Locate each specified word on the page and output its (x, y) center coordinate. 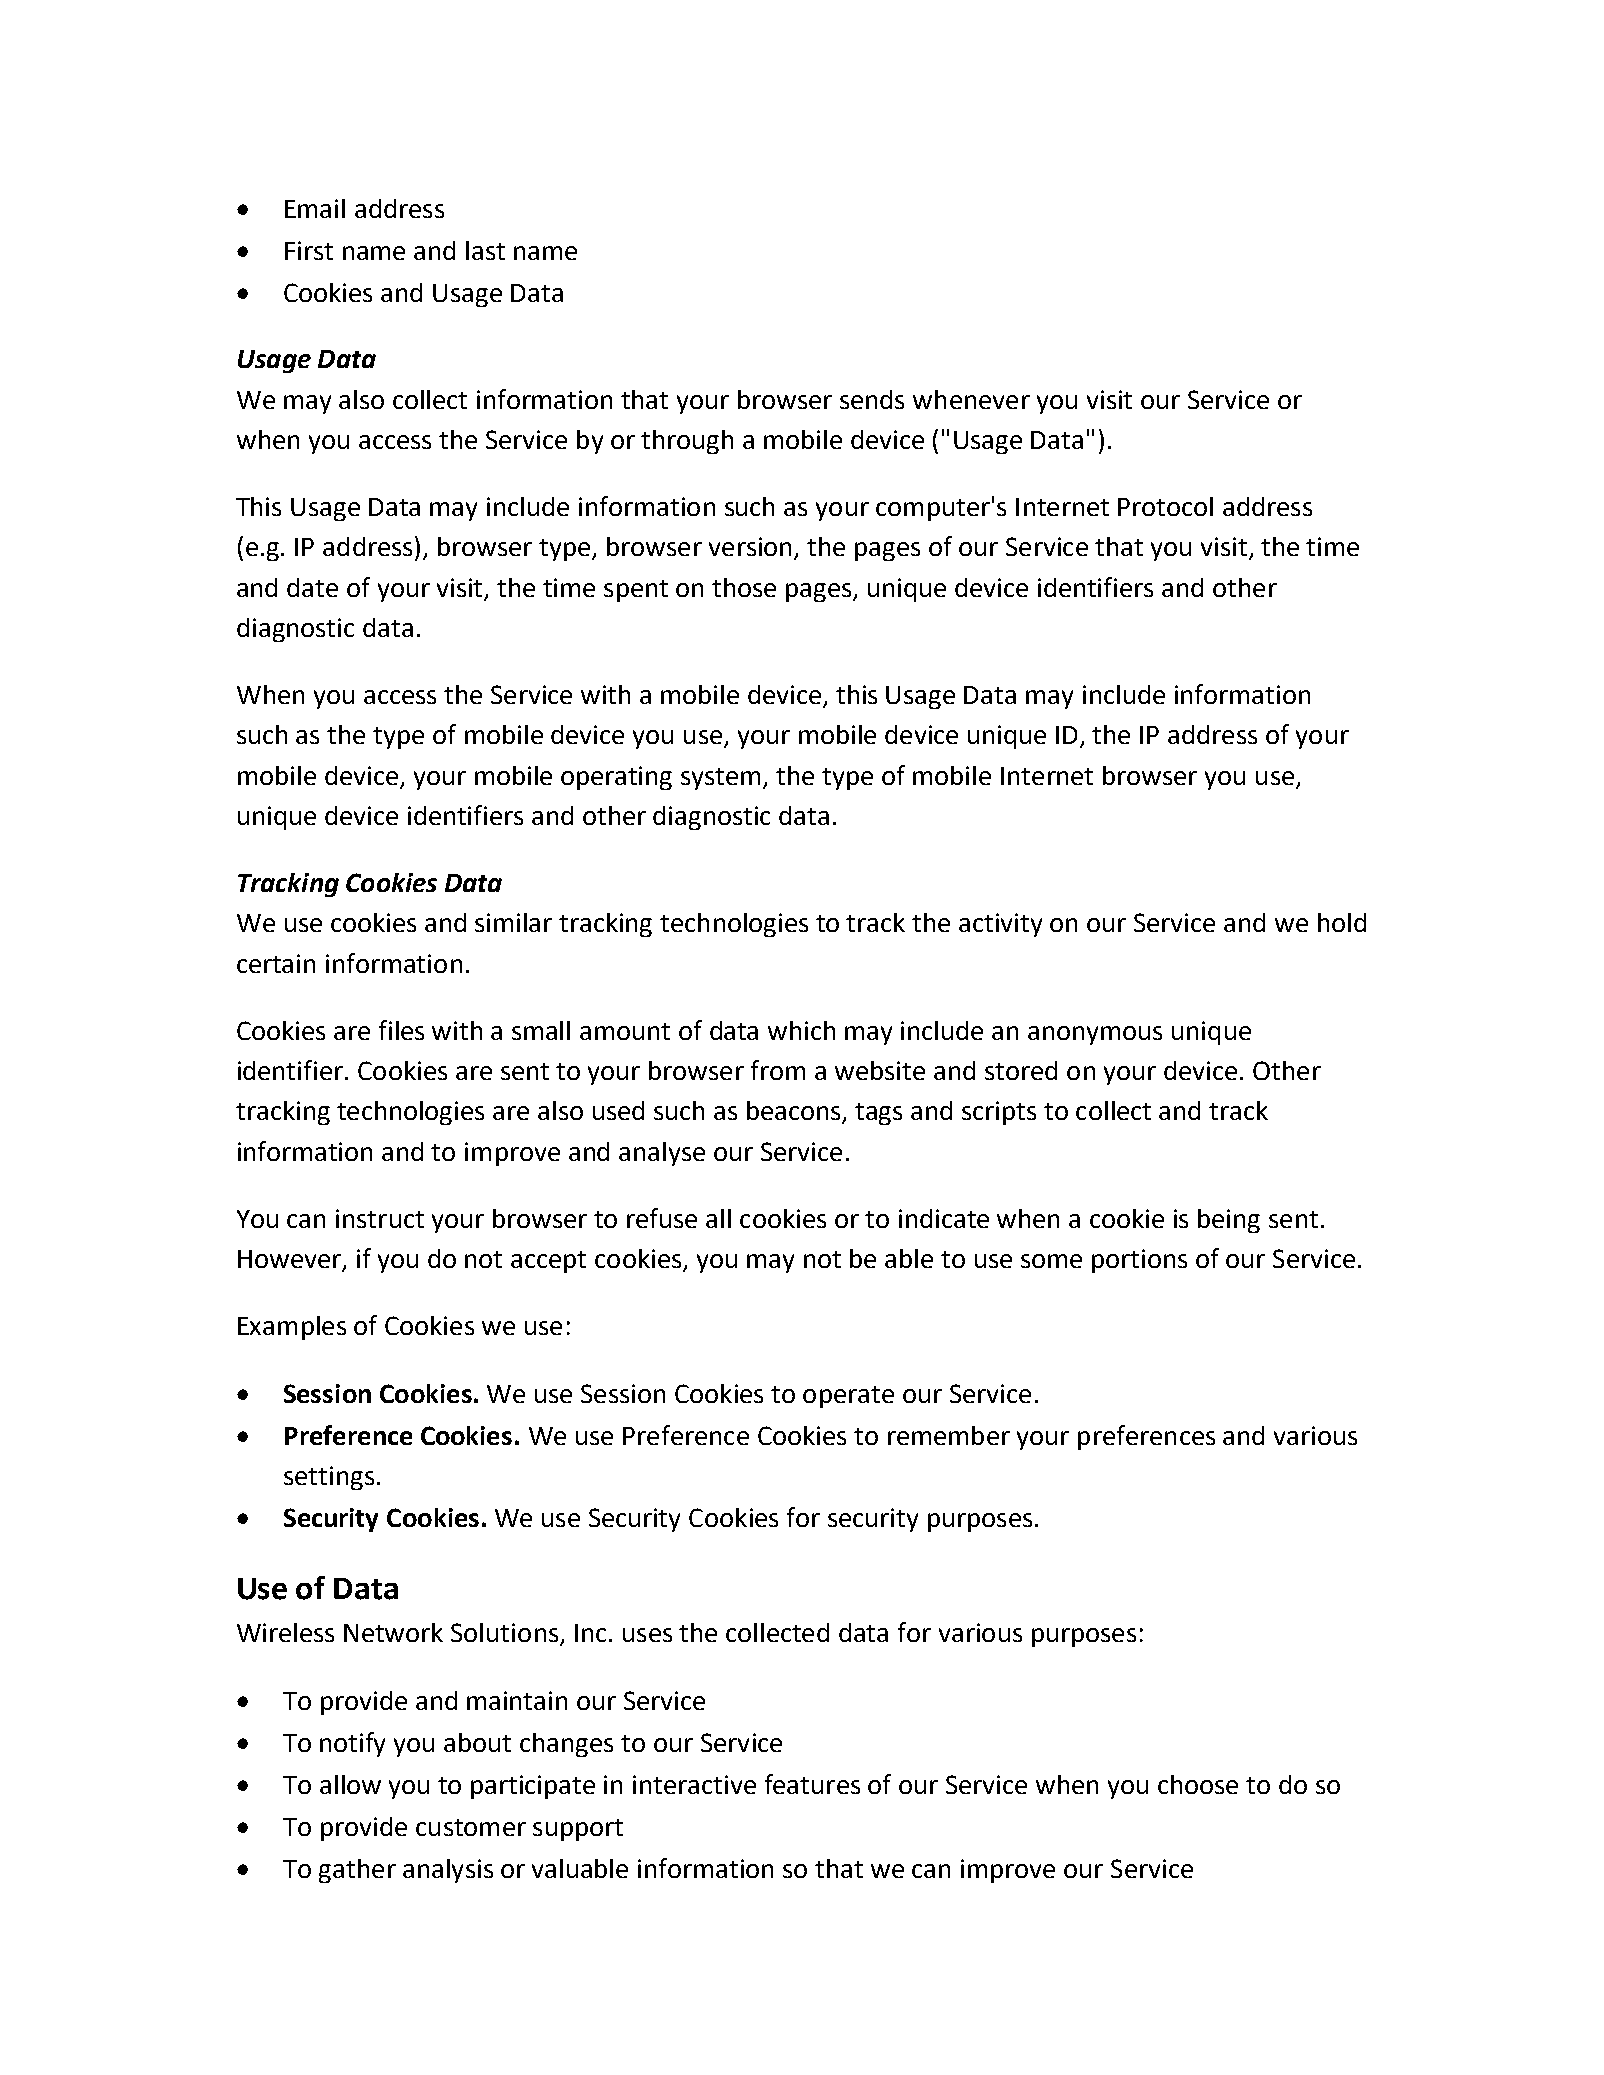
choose (1198, 1784)
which (801, 1030)
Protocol (1165, 506)
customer (471, 1827)
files (401, 1030)
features (812, 1784)
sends (872, 399)
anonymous (1095, 1035)
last (485, 250)
